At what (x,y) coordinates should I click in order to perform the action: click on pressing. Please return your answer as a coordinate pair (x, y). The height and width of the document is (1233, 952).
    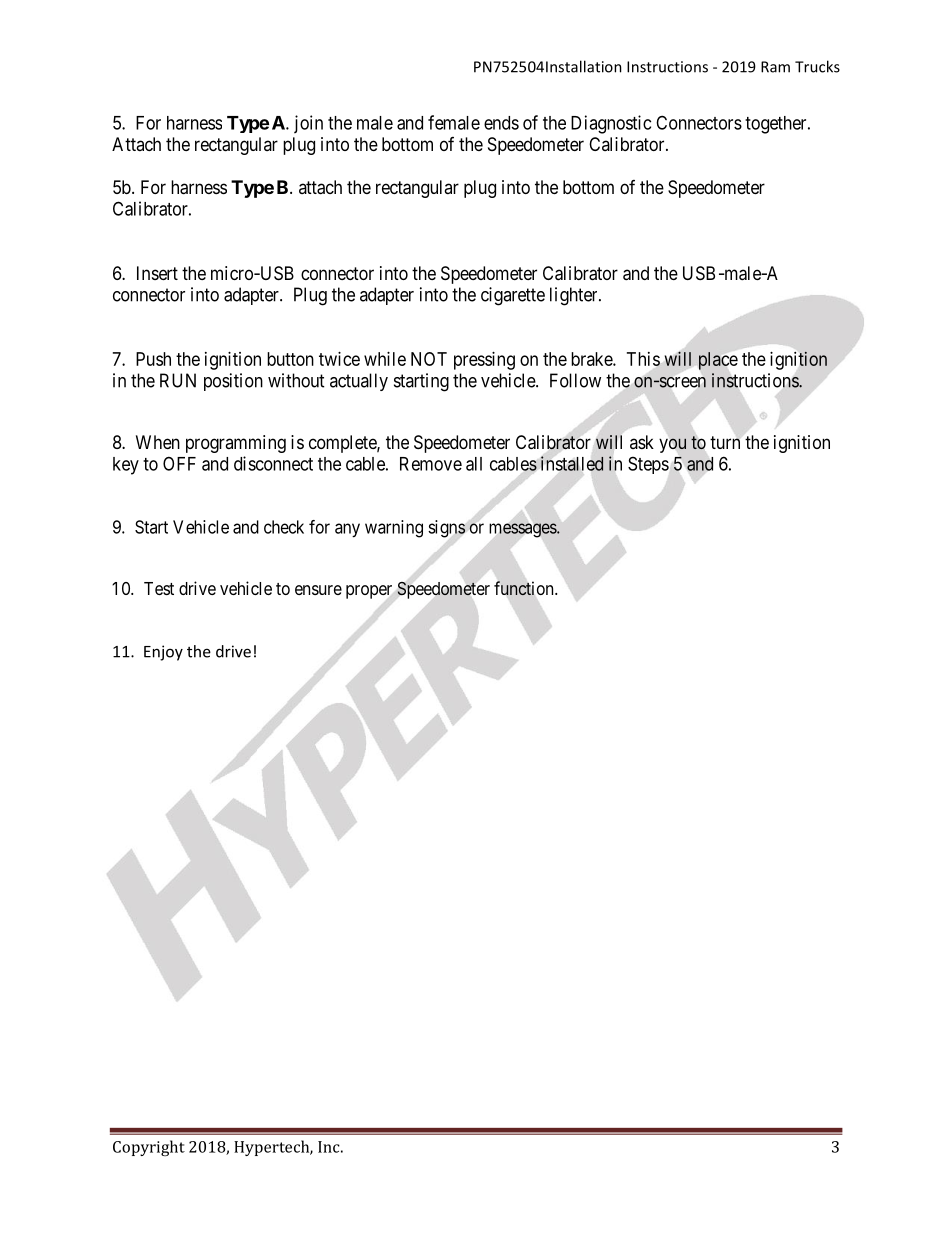
    Looking at the image, I should click on (484, 361).
